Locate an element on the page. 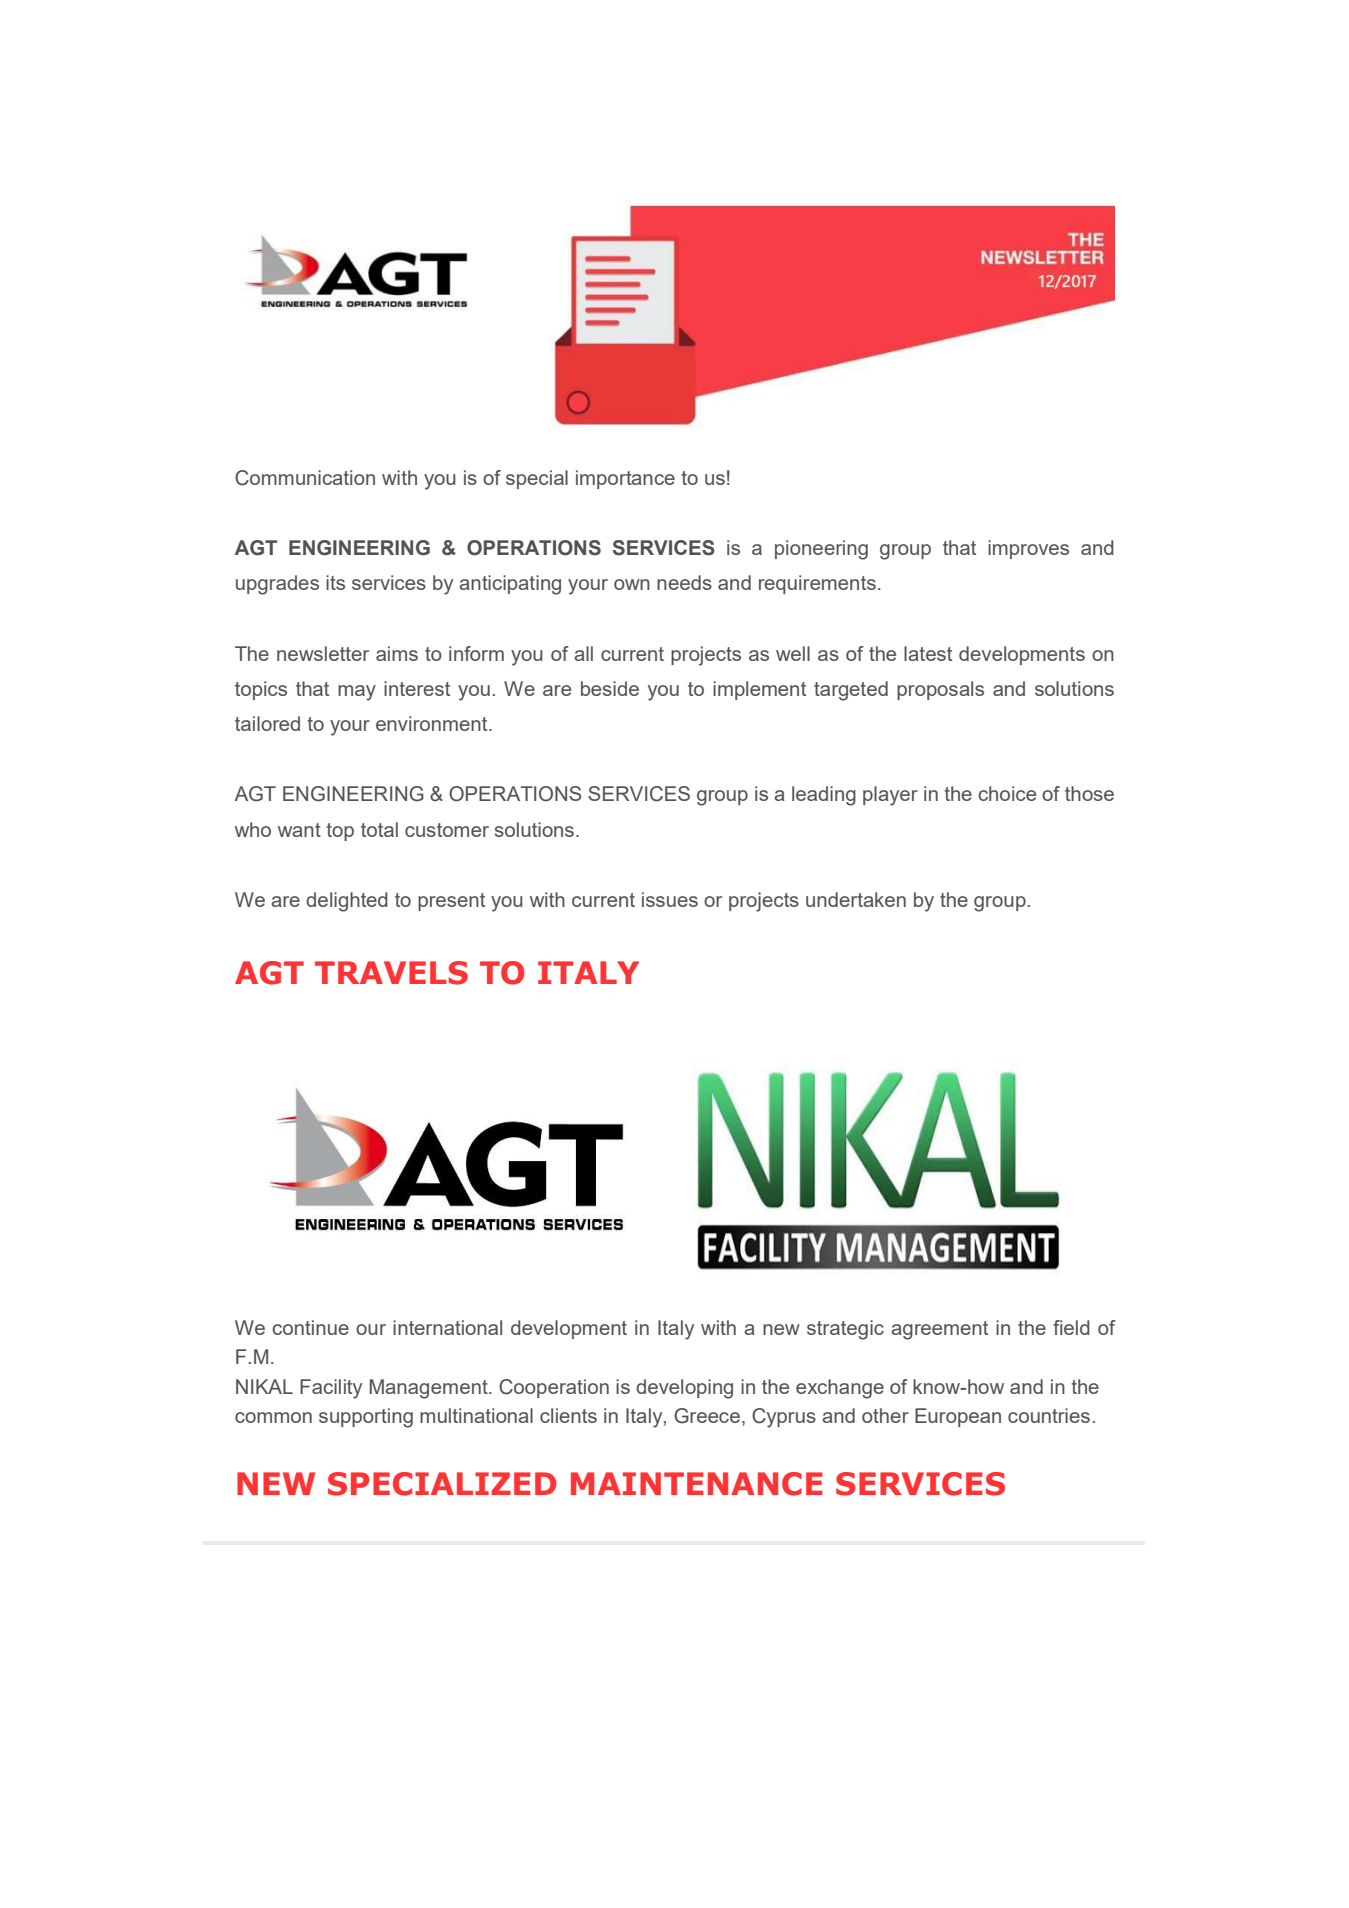 The height and width of the page is (1908, 1349). supporting is located at coordinates (366, 1418).
